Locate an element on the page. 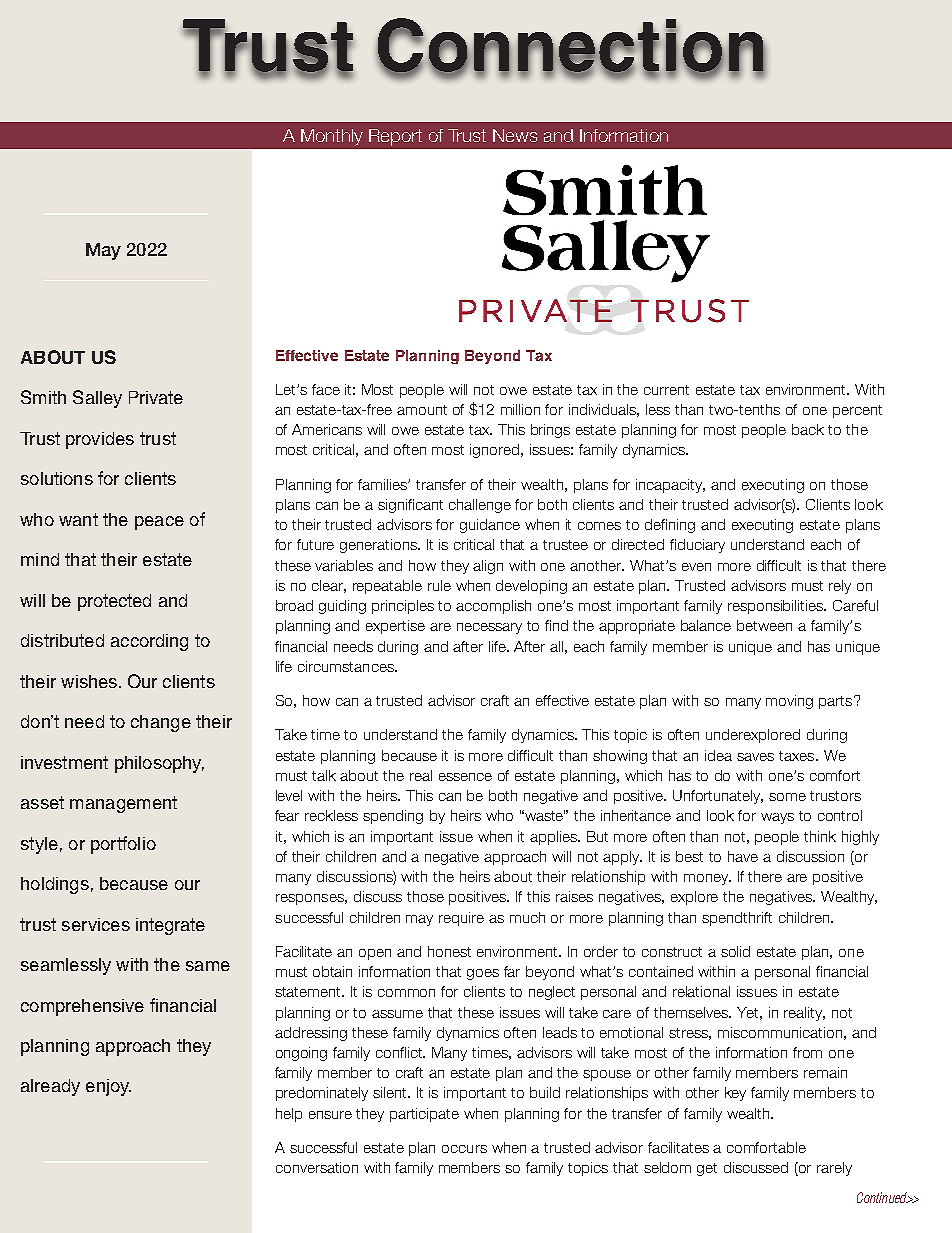 The height and width of the image is (1233, 952). spendthrift is located at coordinates (737, 919).
